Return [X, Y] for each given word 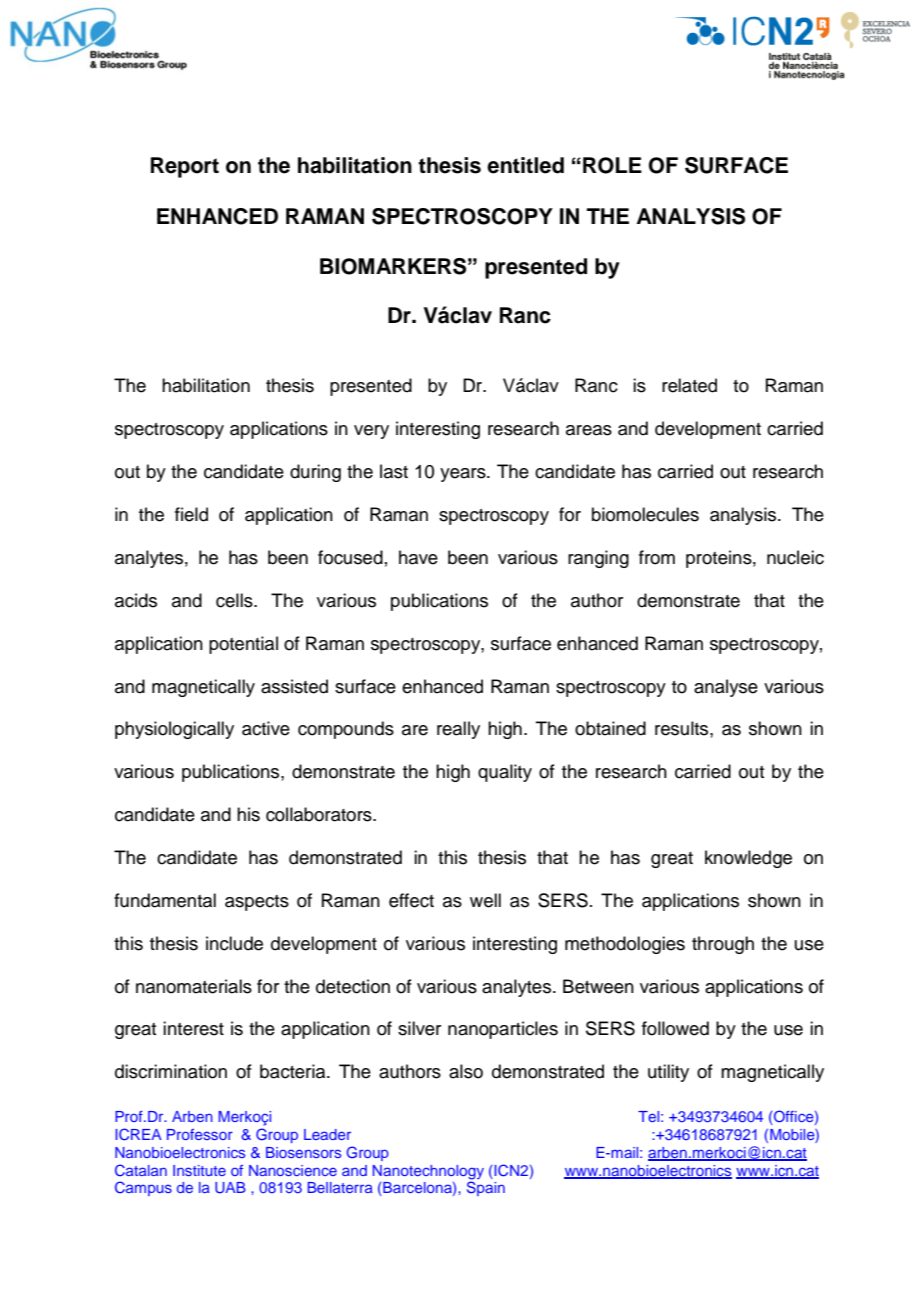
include [234, 943]
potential [243, 645]
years [464, 475]
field [191, 514]
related [689, 385]
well [485, 900]
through [723, 945]
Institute [199, 1170]
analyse [726, 688]
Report [185, 167]
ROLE [612, 165]
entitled [525, 165]
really [458, 730]
